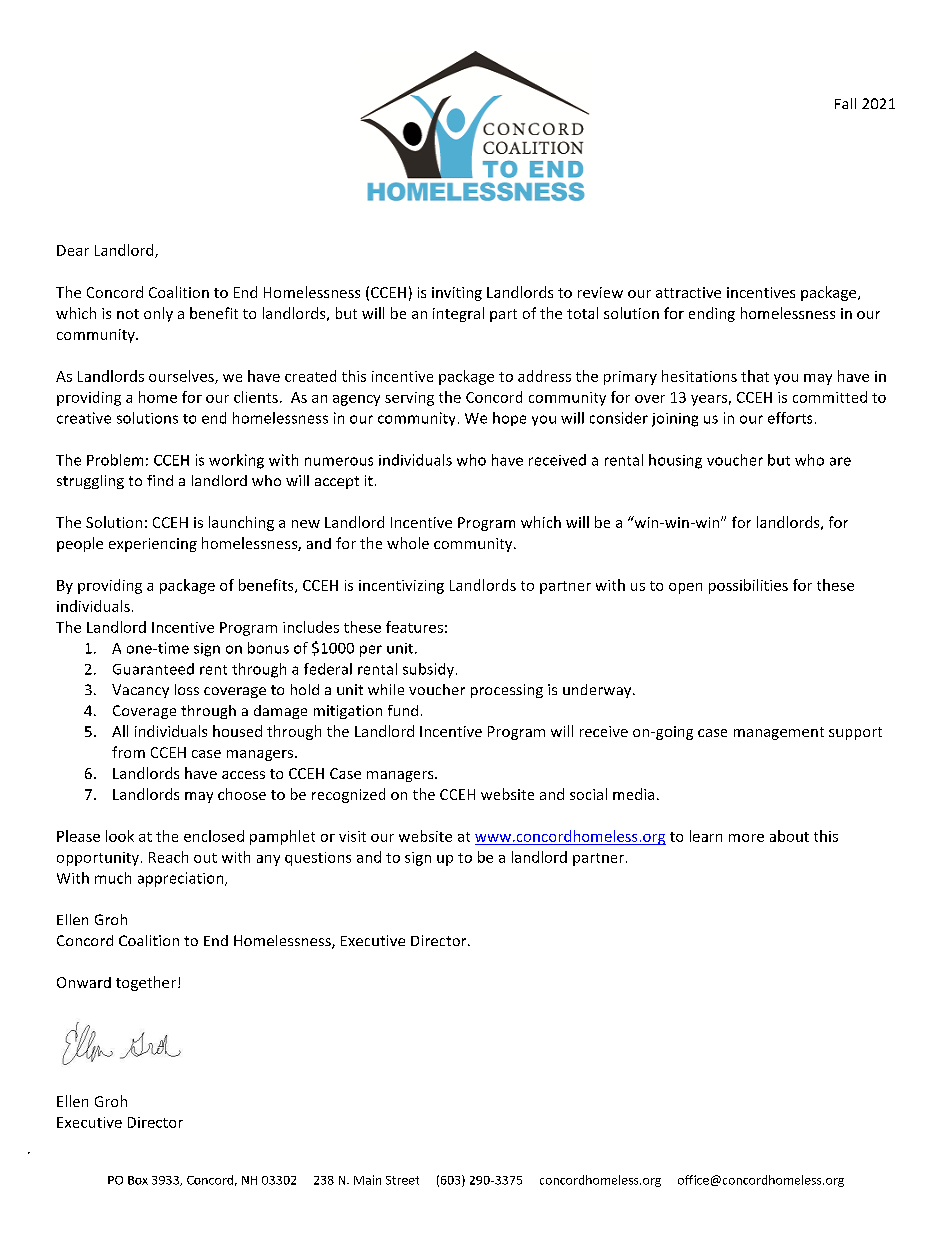 This page has height=1233, width=952. What do you see at coordinates (402, 1180) in the page?
I see `Street` at bounding box center [402, 1180].
